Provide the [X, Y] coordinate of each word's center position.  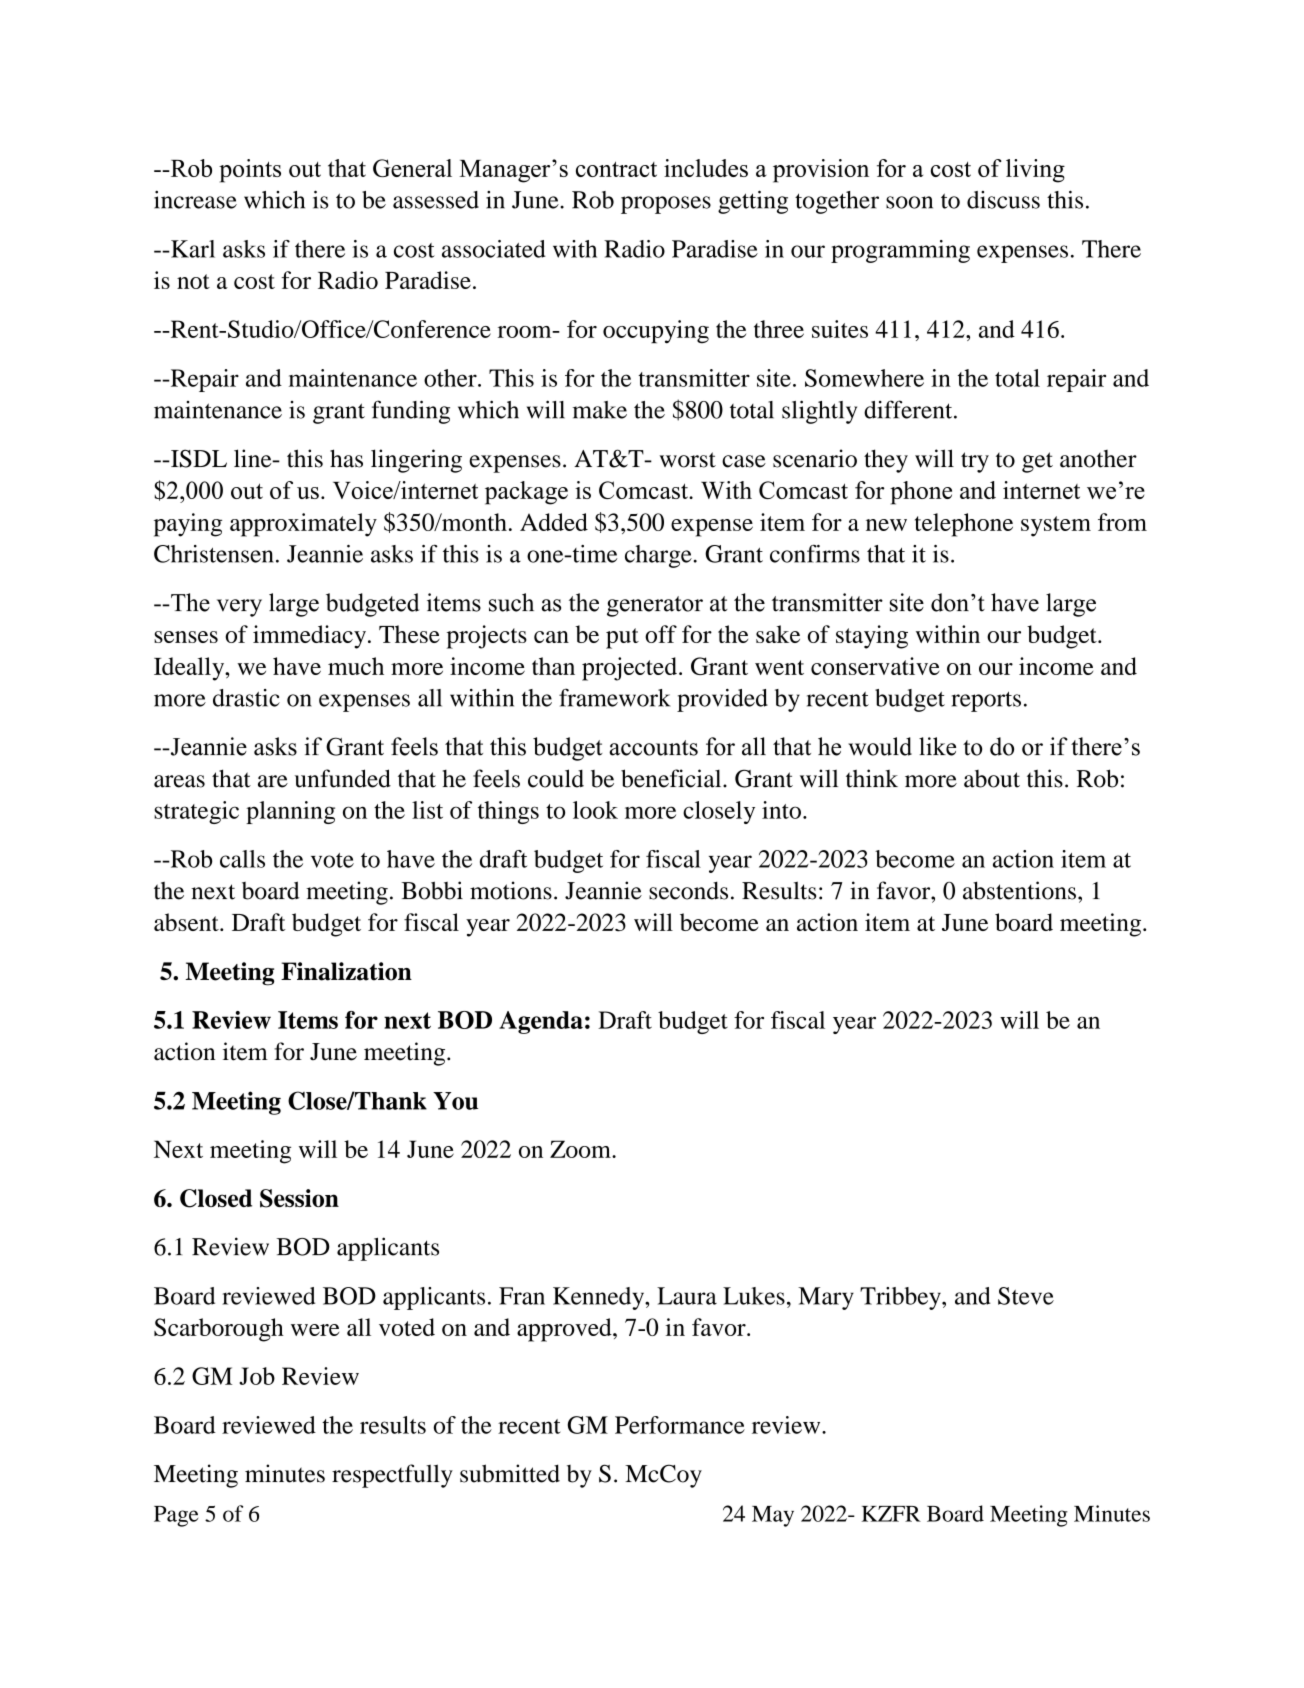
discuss [1003, 200]
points [250, 171]
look [595, 810]
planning [290, 812]
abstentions [1019, 890]
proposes [666, 205]
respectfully [392, 1476]
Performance [680, 1425]
